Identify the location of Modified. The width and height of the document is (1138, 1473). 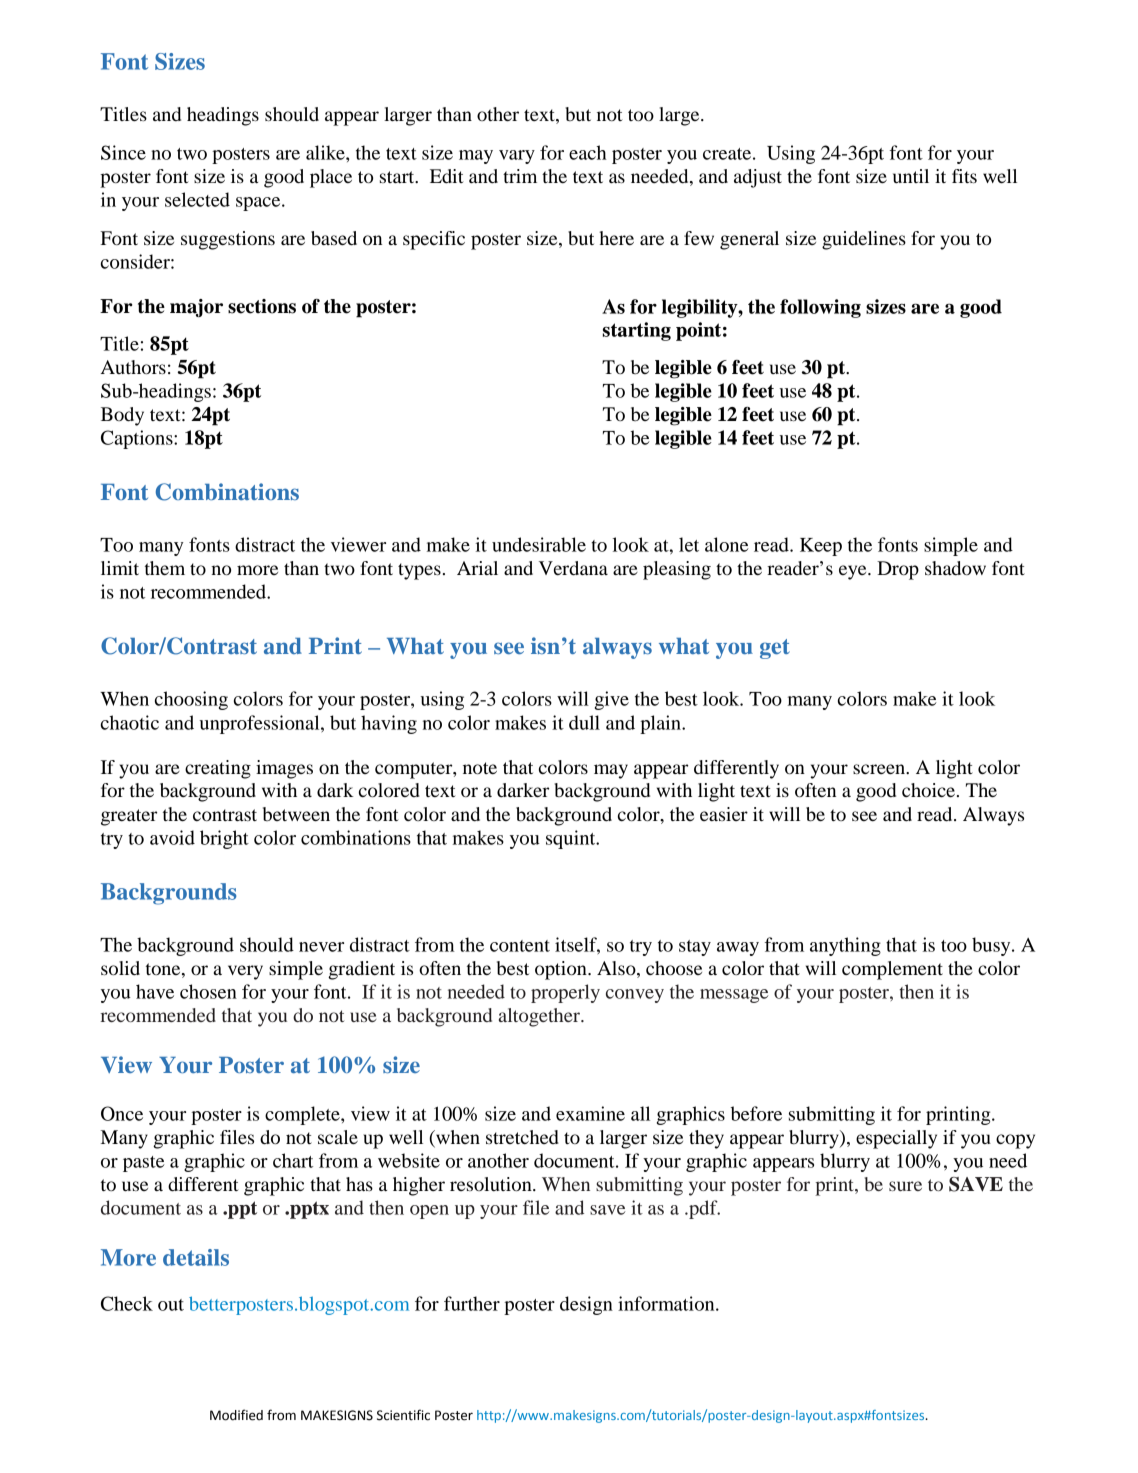
(236, 1415).
